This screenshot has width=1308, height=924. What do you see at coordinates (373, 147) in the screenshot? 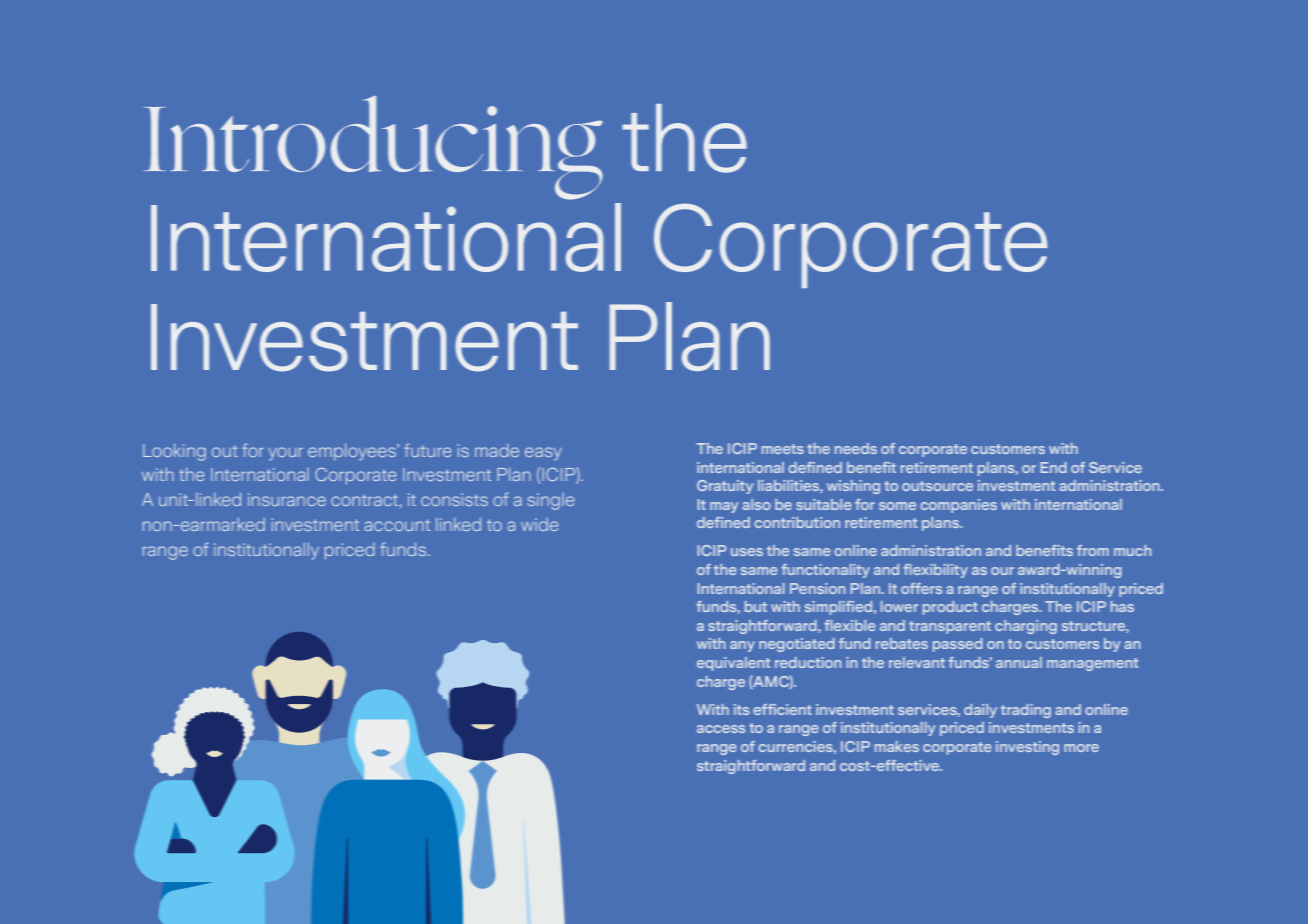
I see `Introducing` at bounding box center [373, 147].
